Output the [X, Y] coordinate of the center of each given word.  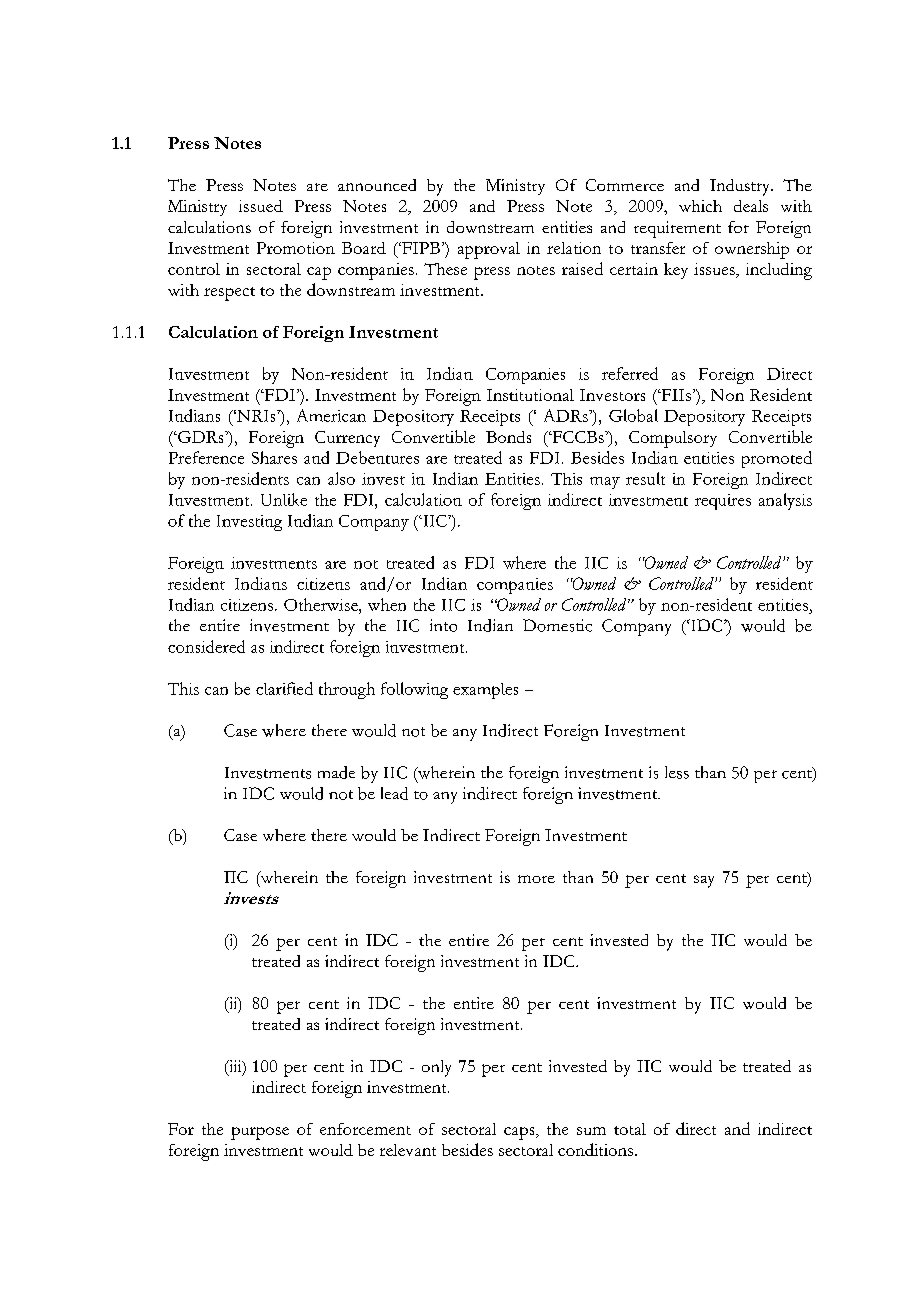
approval [489, 250]
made [336, 772]
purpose [260, 1133]
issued [261, 206]
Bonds [508, 437]
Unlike [284, 499]
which [700, 206]
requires [723, 502]
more [536, 879]
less [677, 772]
